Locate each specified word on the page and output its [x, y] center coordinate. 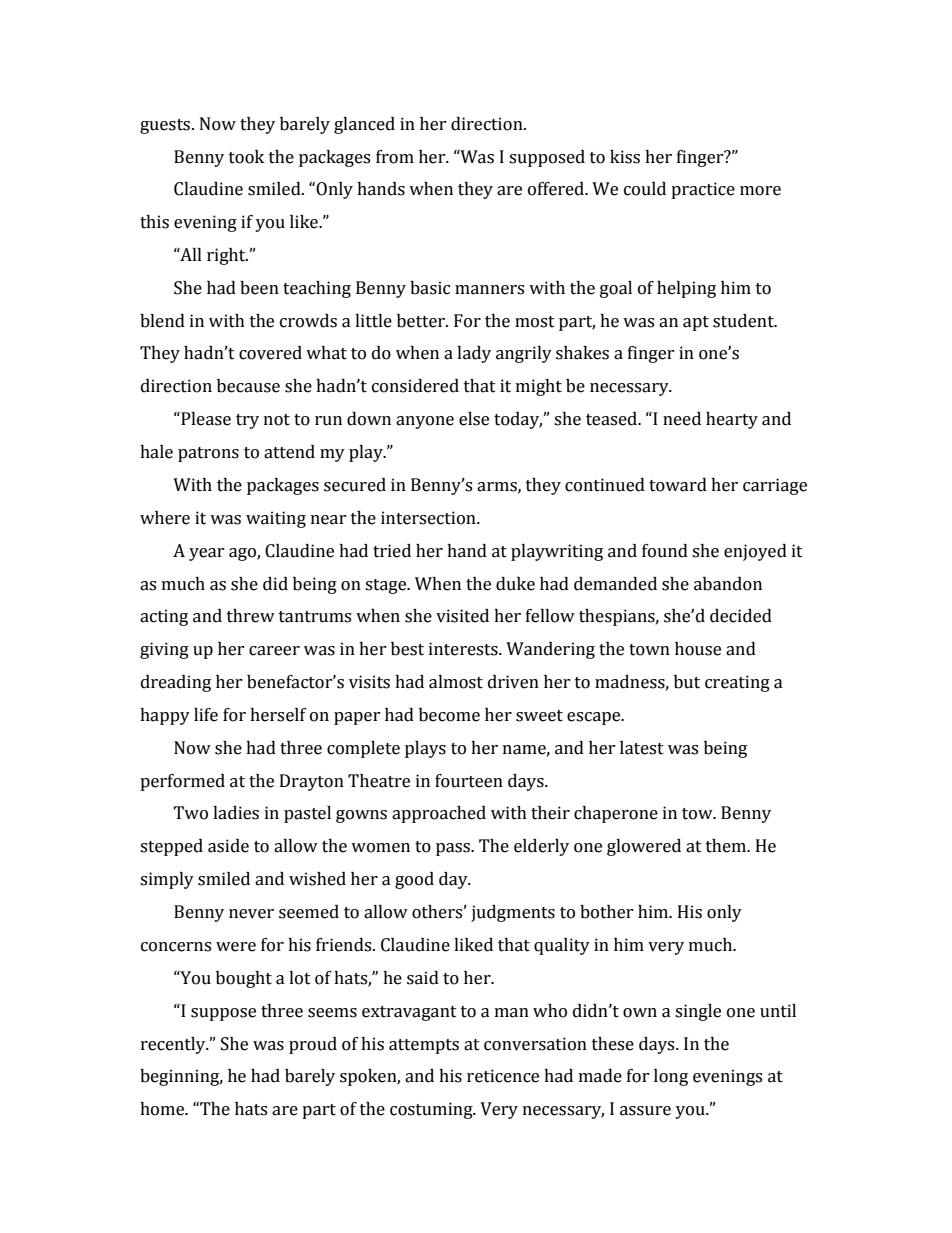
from [395, 157]
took [246, 157]
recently [174, 1045]
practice [703, 190]
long [671, 1077]
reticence [503, 1076]
